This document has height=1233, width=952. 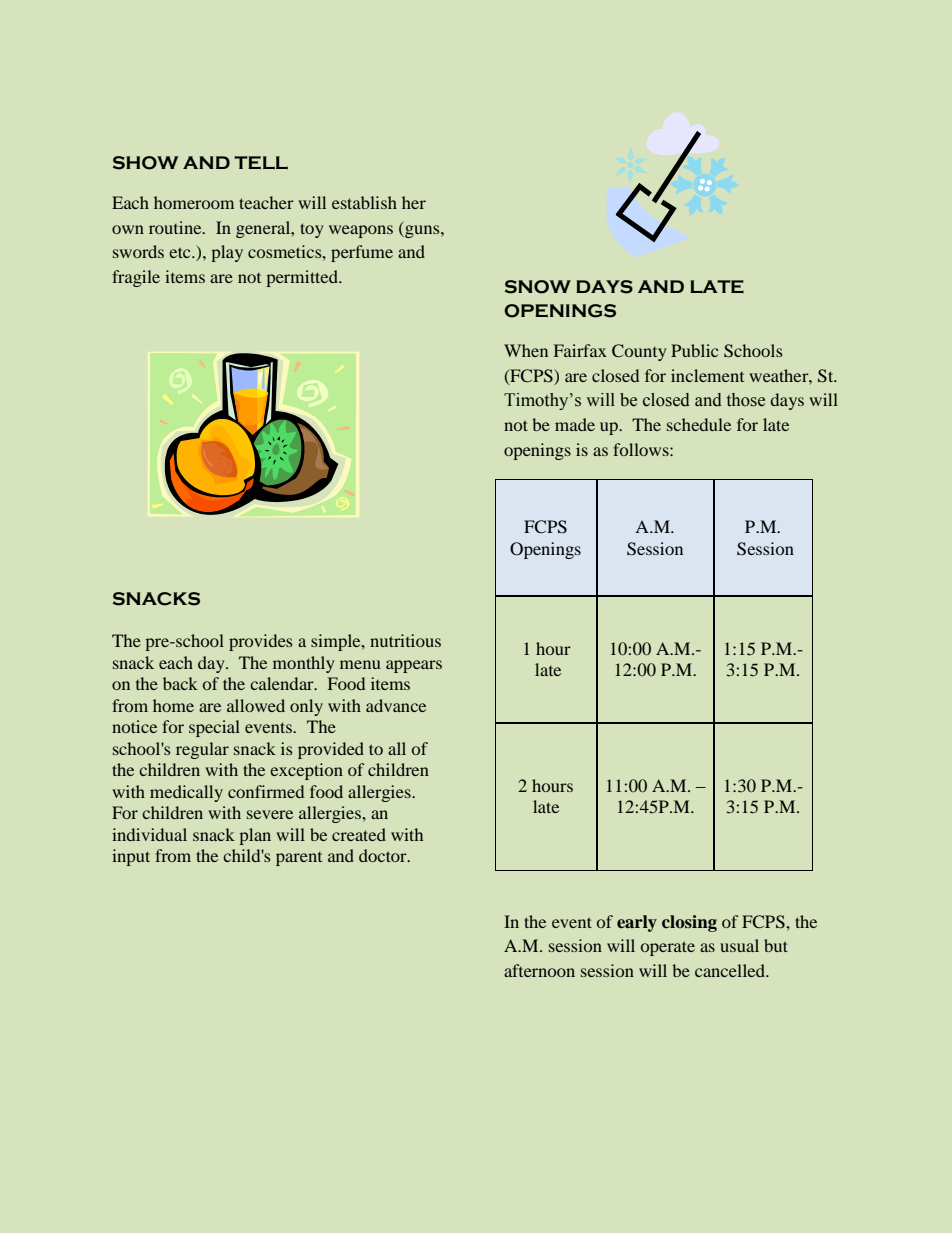 I want to click on TELL, so click(x=261, y=163).
